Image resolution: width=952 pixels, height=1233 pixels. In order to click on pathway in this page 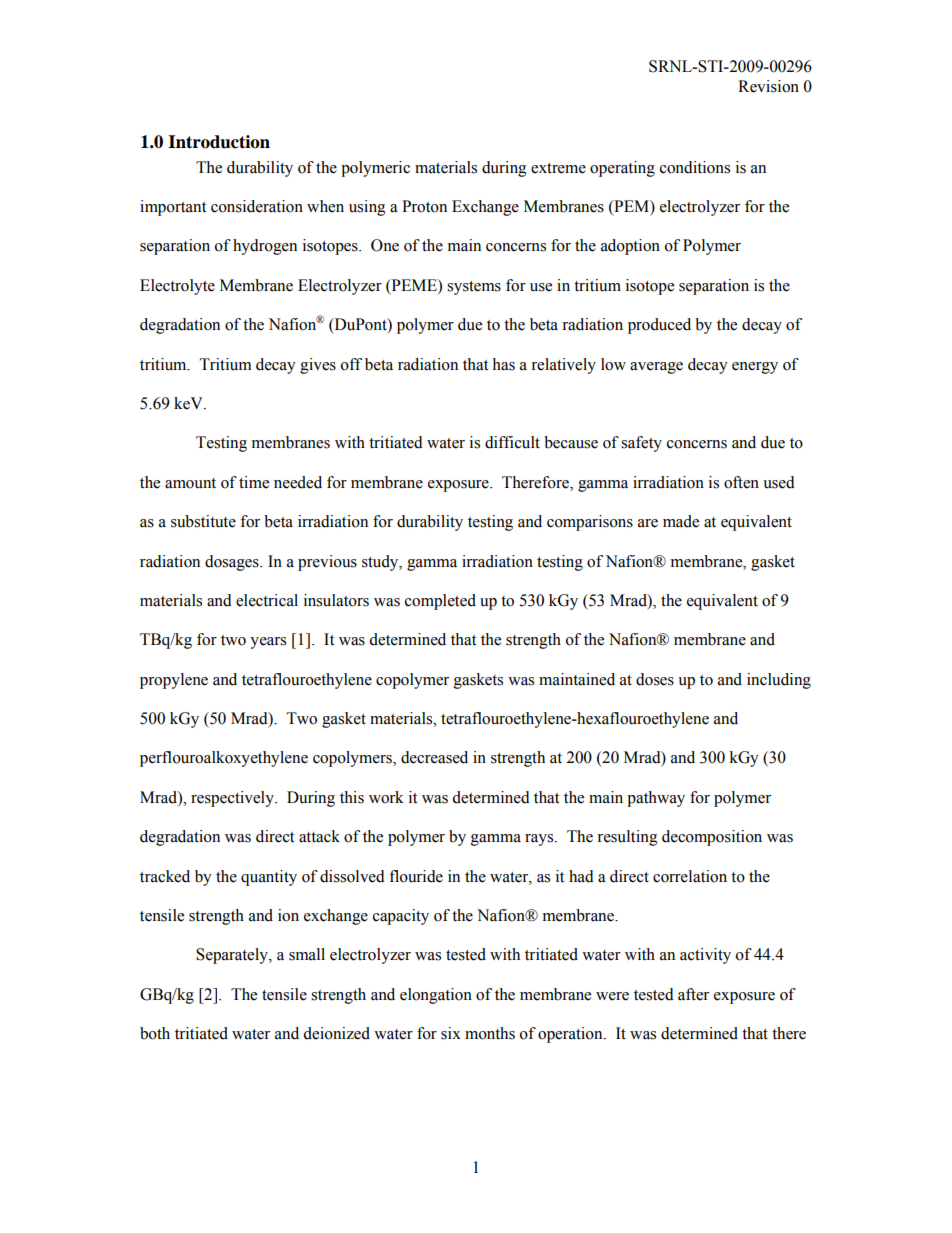, I will do `click(656, 799)`.
